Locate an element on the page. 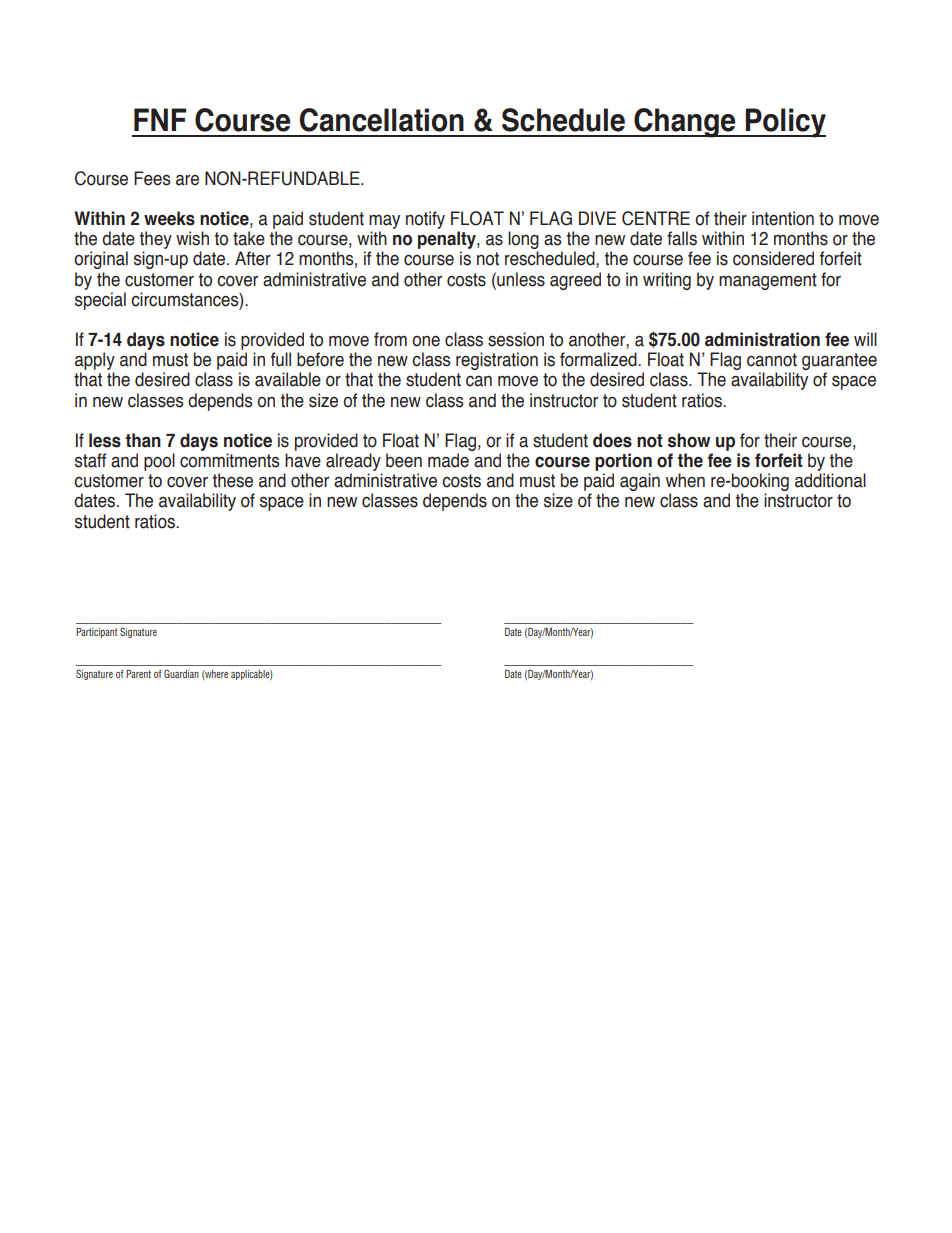  Fees is located at coordinates (152, 178).
